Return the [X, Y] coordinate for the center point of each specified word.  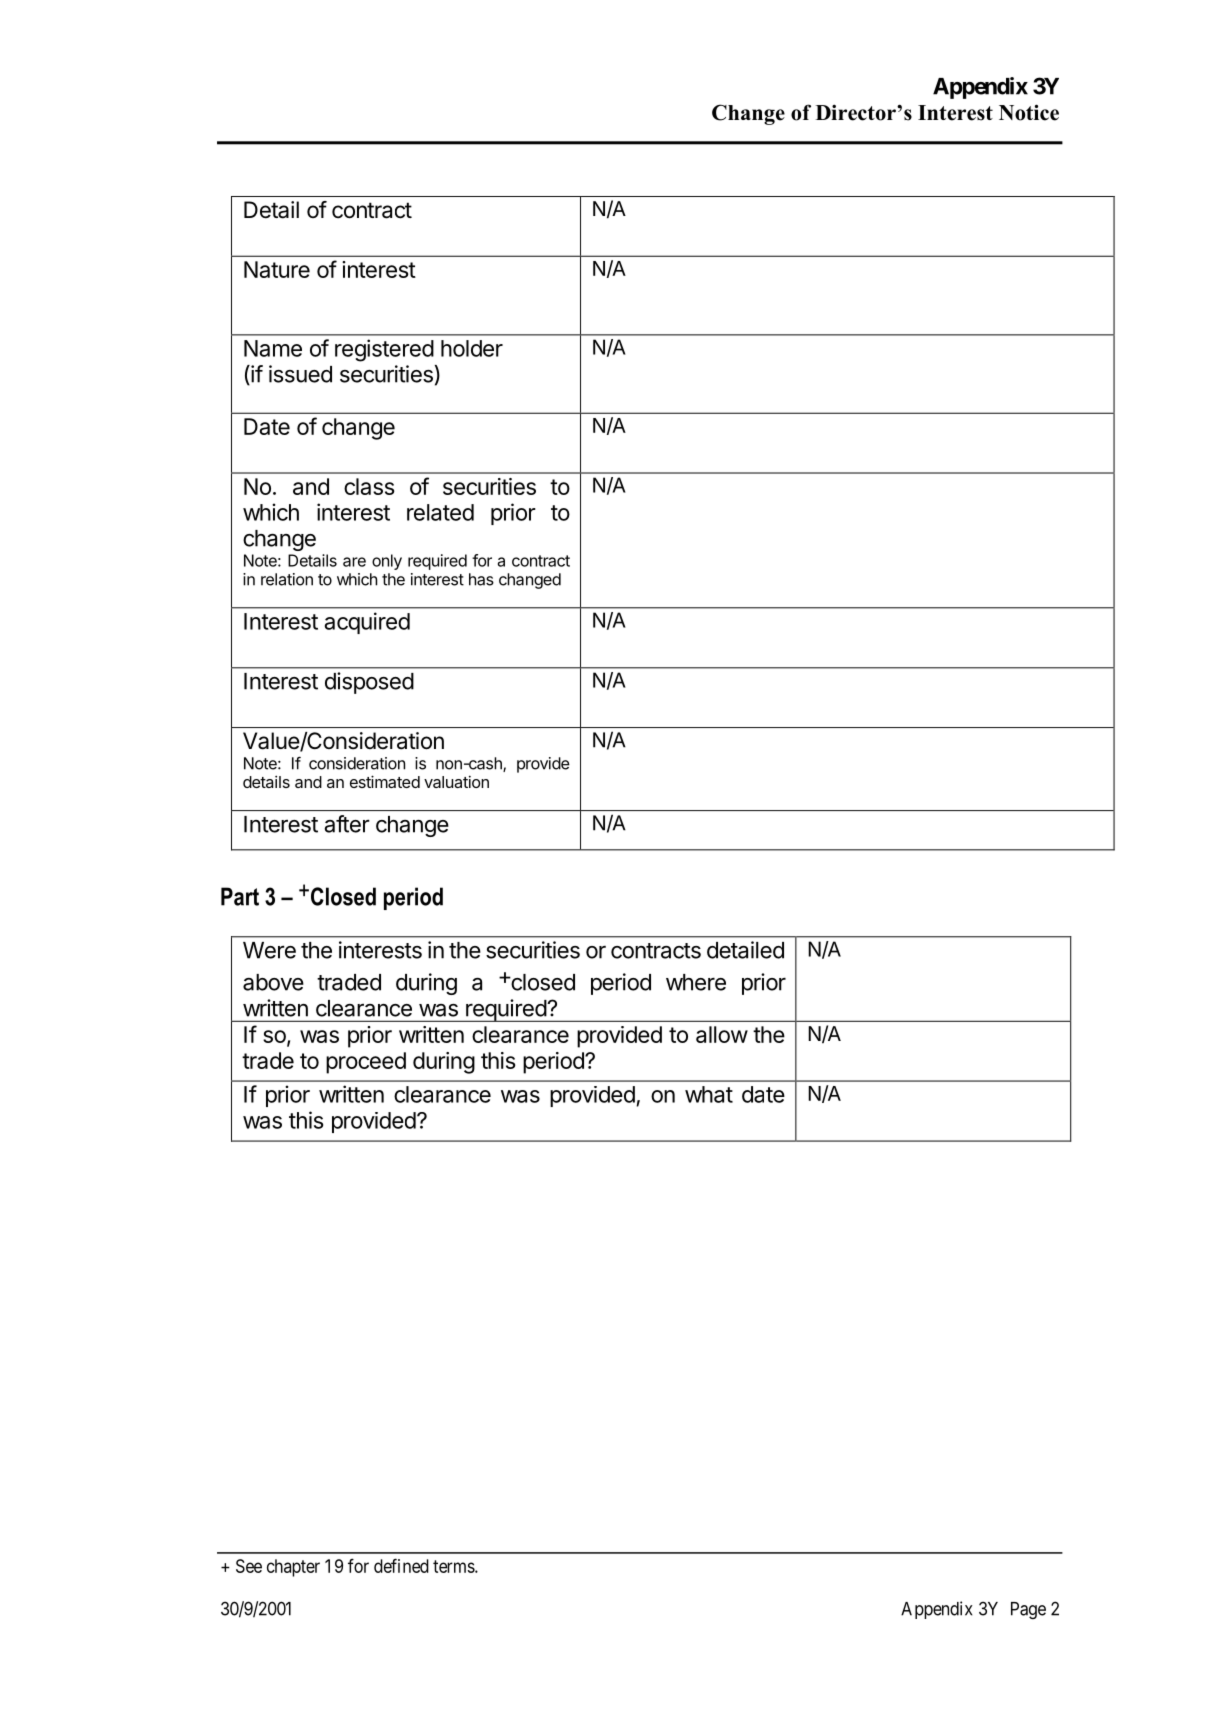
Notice [1029, 112]
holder [472, 348]
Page [1028, 1610]
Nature [277, 269]
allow [722, 1034]
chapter [293, 1568]
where [696, 982]
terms [454, 1566]
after [347, 824]
